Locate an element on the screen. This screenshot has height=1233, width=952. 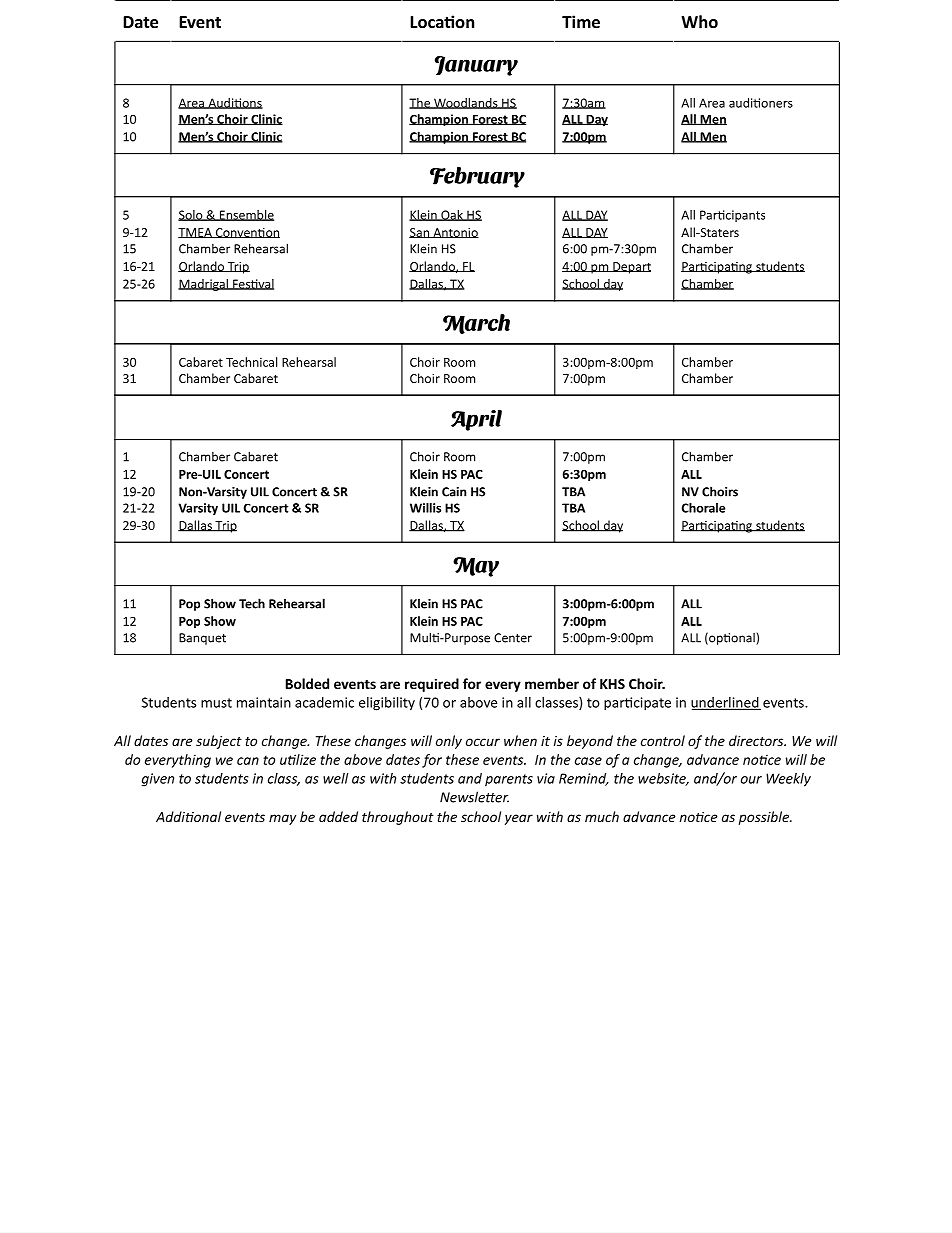
Additional is located at coordinates (188, 816).
